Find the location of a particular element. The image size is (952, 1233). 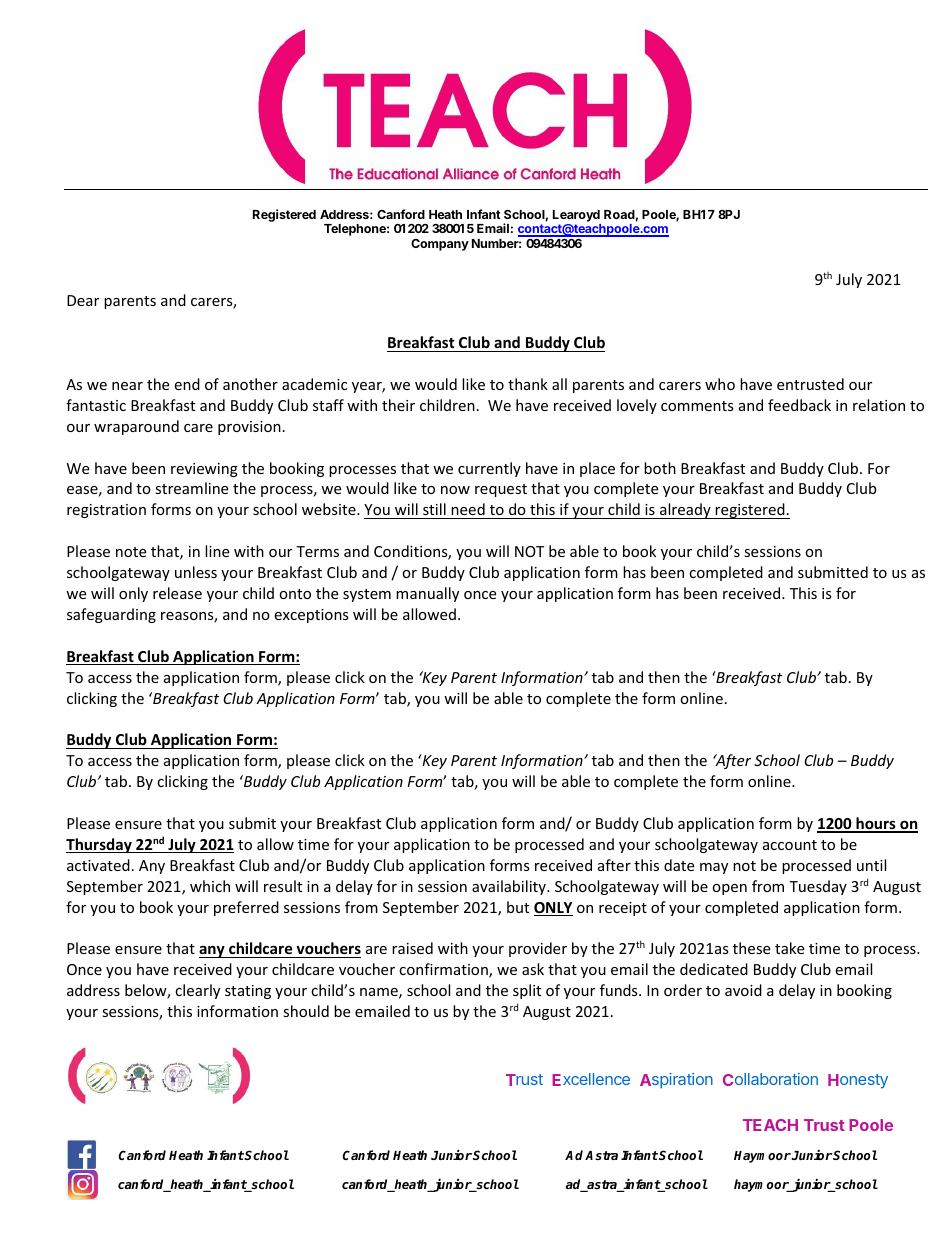

clearly is located at coordinates (197, 991).
